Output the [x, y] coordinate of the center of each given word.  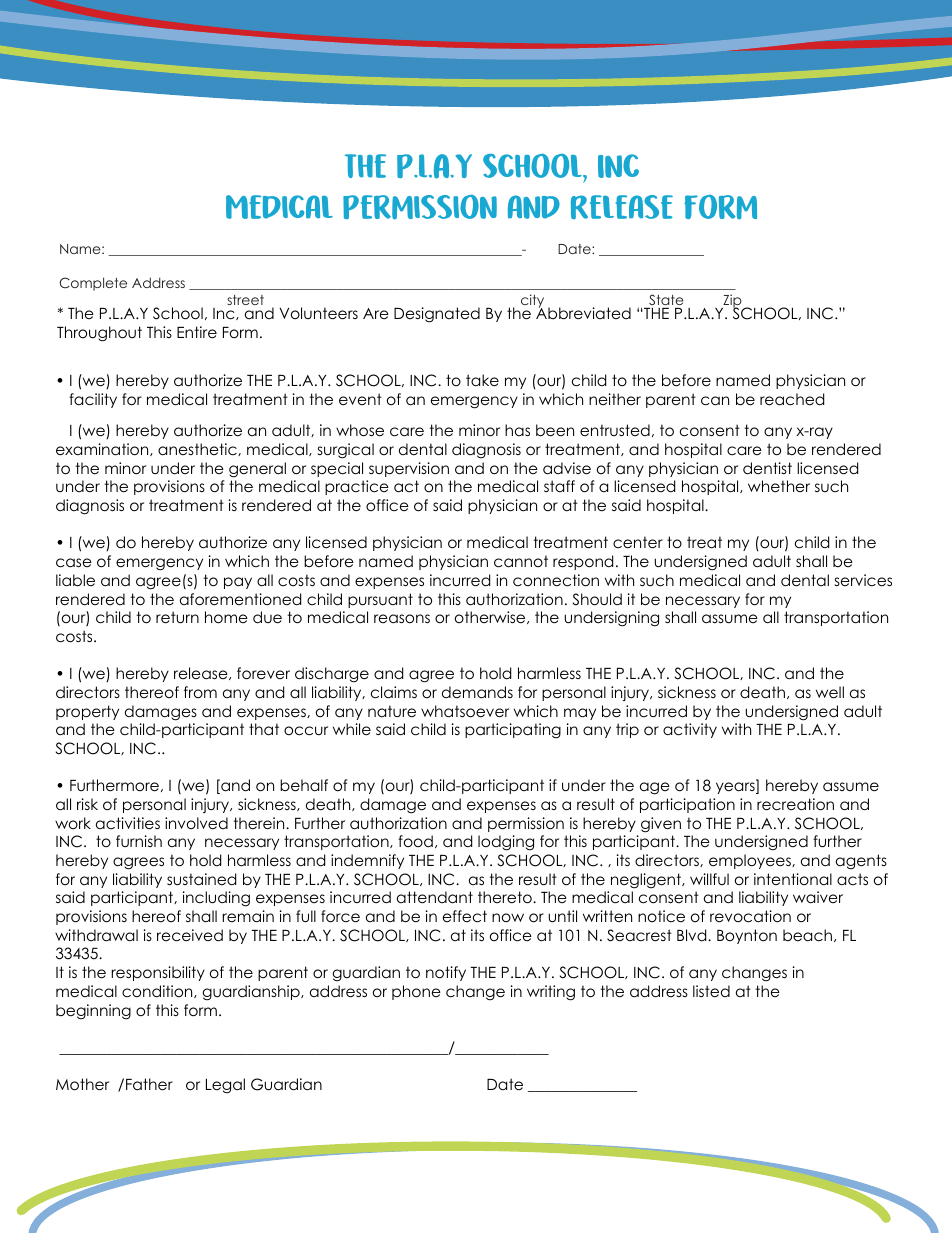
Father [149, 1084]
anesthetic [198, 449]
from [200, 692]
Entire [197, 332]
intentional [793, 879]
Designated [437, 315]
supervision [409, 469]
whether [779, 486]
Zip [732, 302]
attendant [435, 897]
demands [477, 692]
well [830, 692]
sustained [201, 879]
